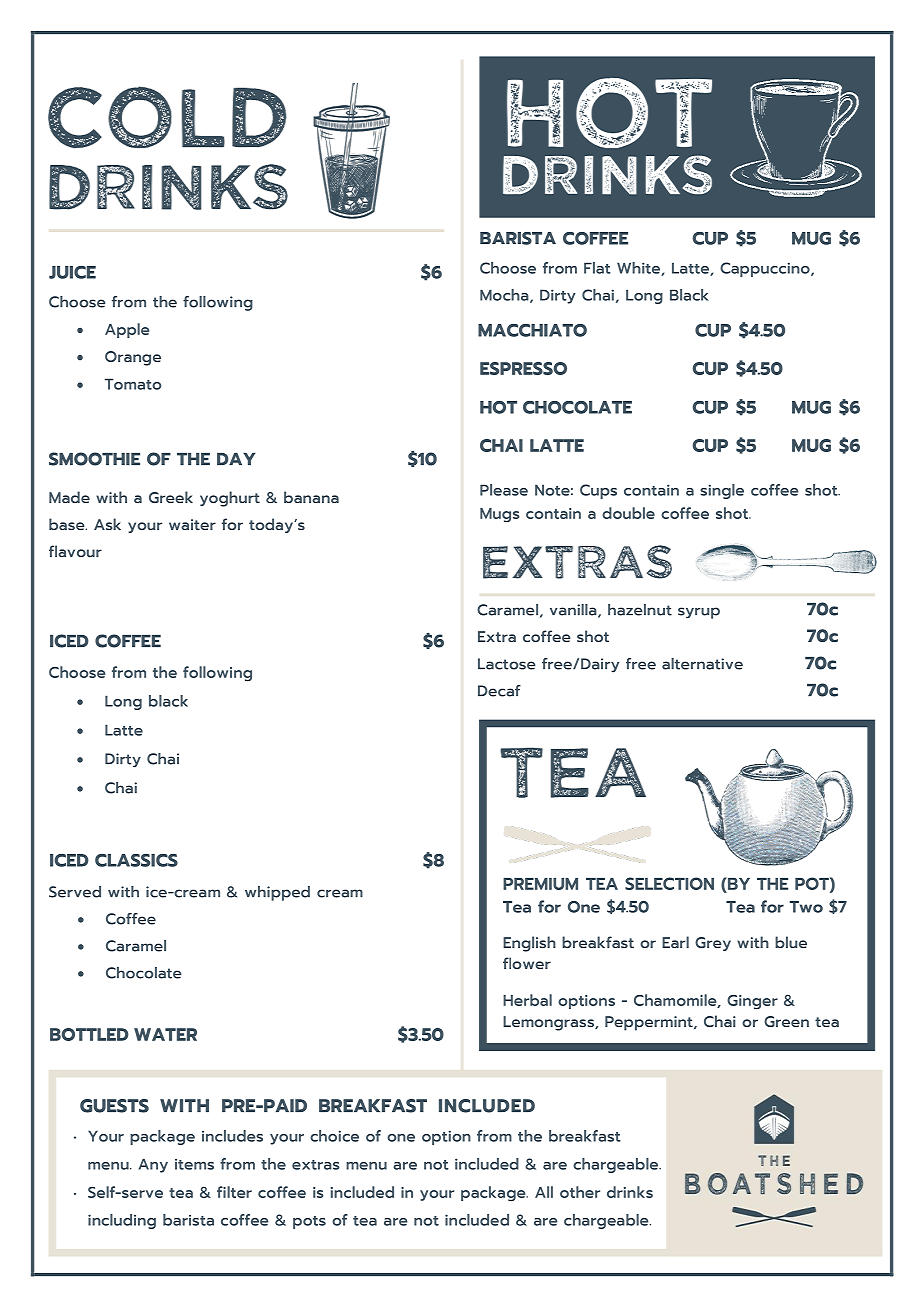 The height and width of the page is (1307, 924). I want to click on Cappuccino, so click(766, 269).
